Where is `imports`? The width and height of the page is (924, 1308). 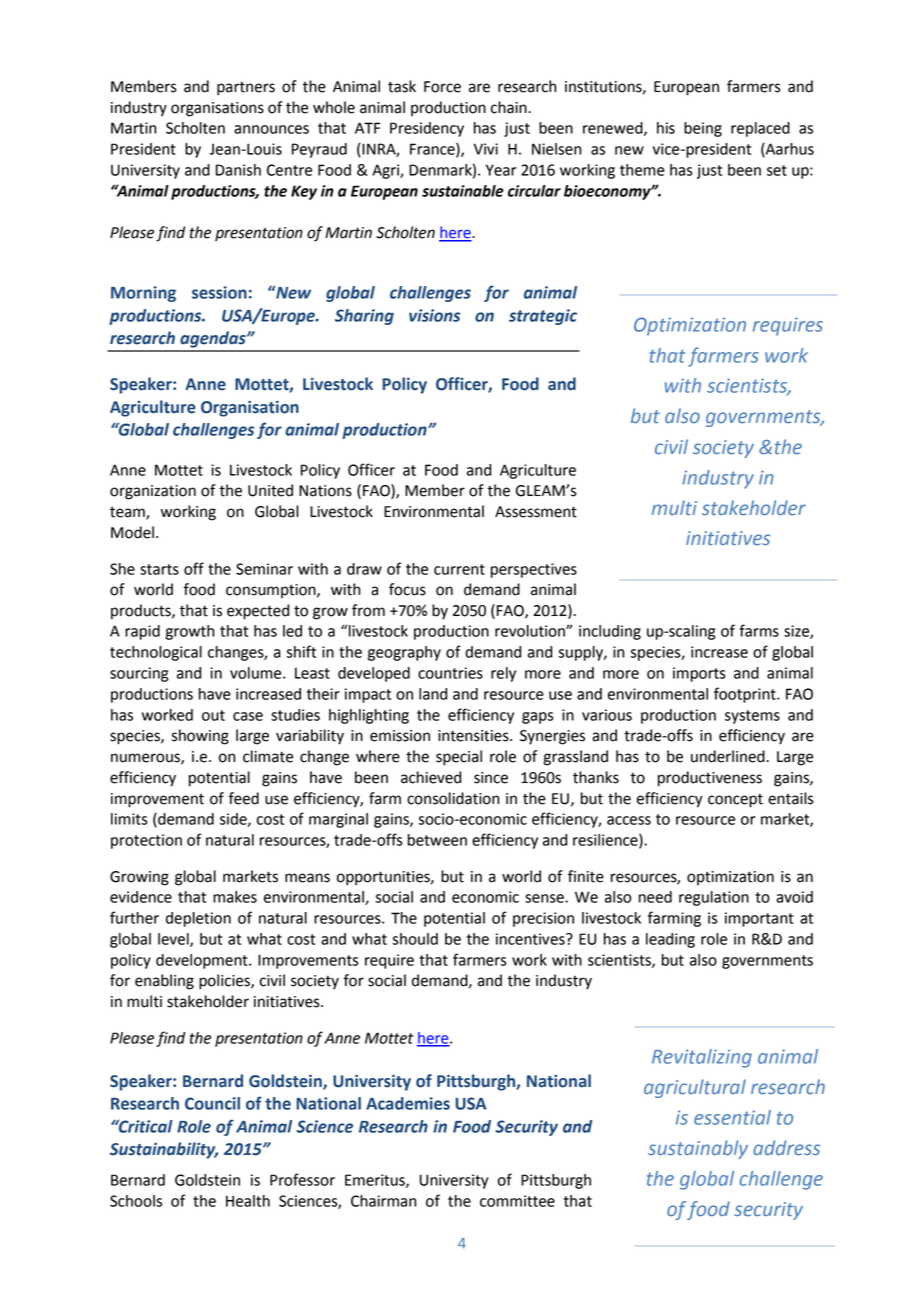
imports is located at coordinates (699, 674).
